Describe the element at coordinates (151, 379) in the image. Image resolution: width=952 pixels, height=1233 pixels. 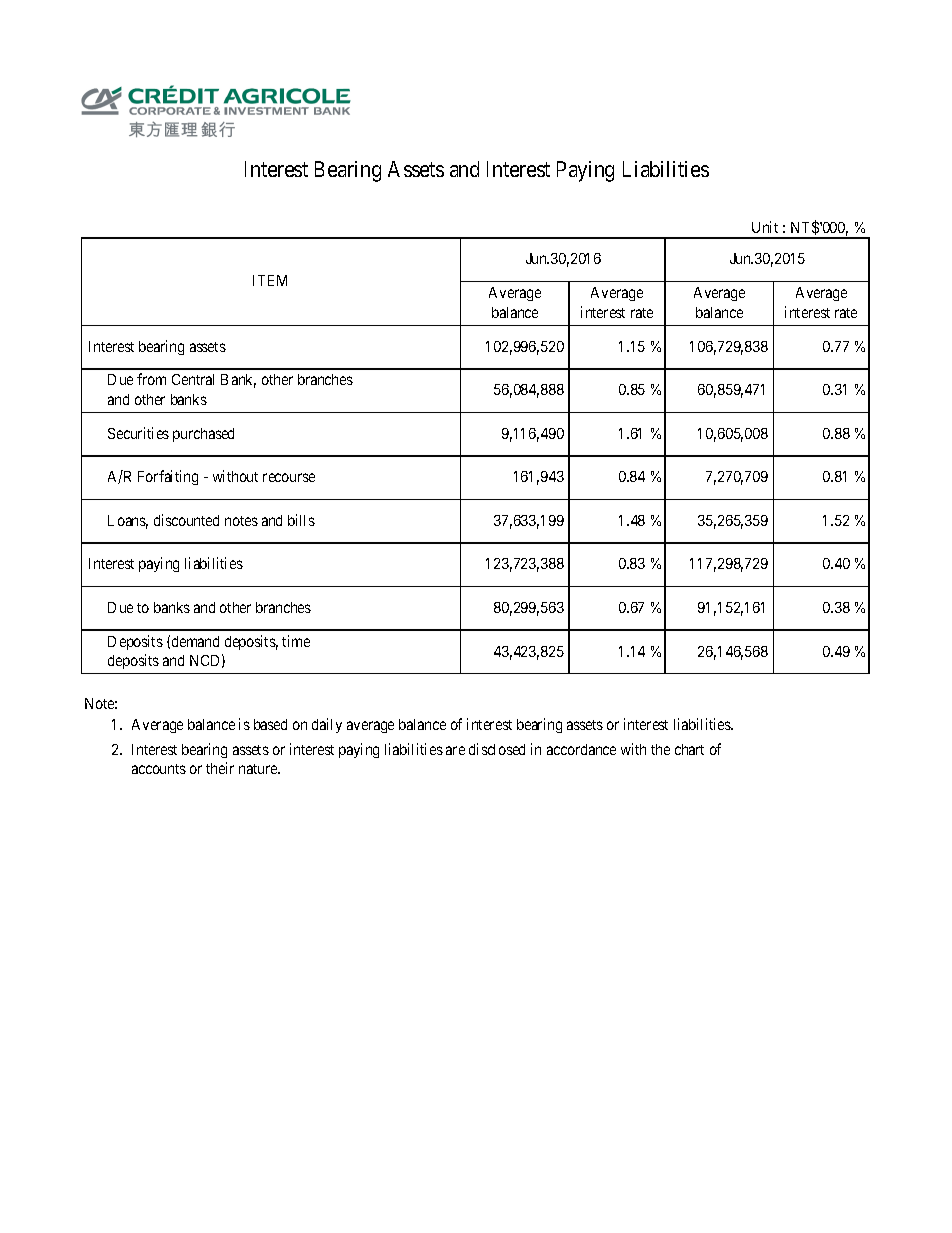
I see `from` at that location.
